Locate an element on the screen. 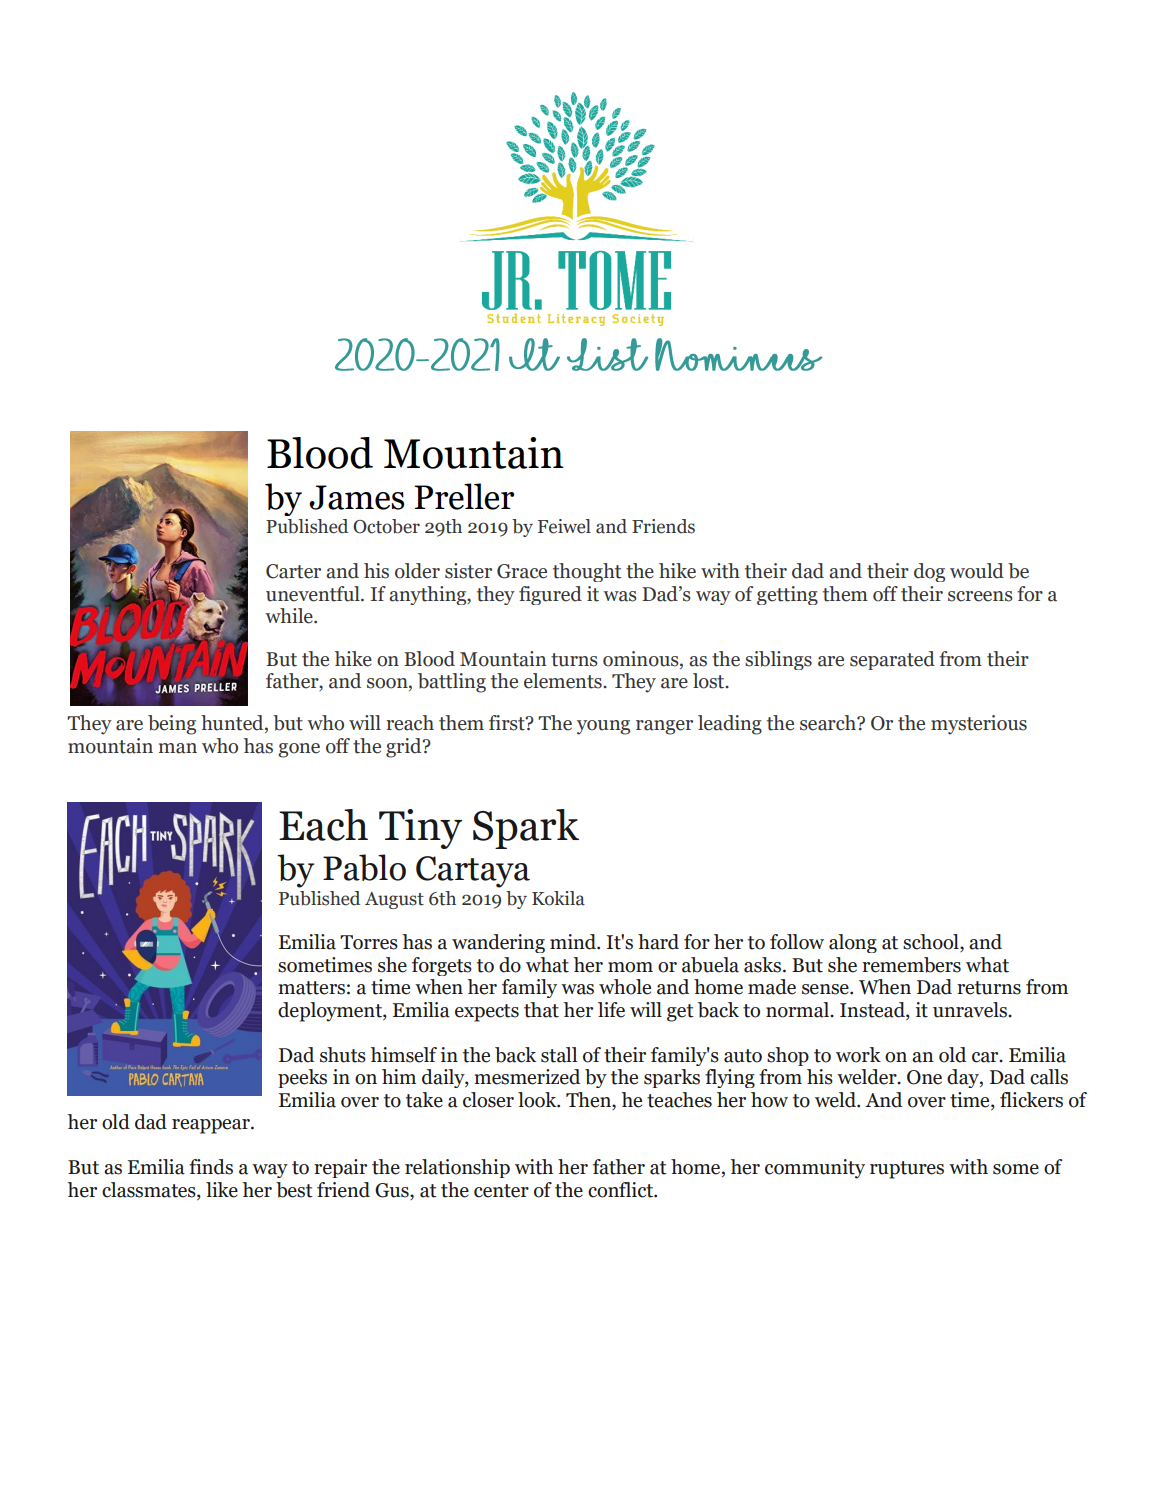 Image resolution: width=1154 pixels, height=1494 pixels. Torres is located at coordinates (369, 942).
